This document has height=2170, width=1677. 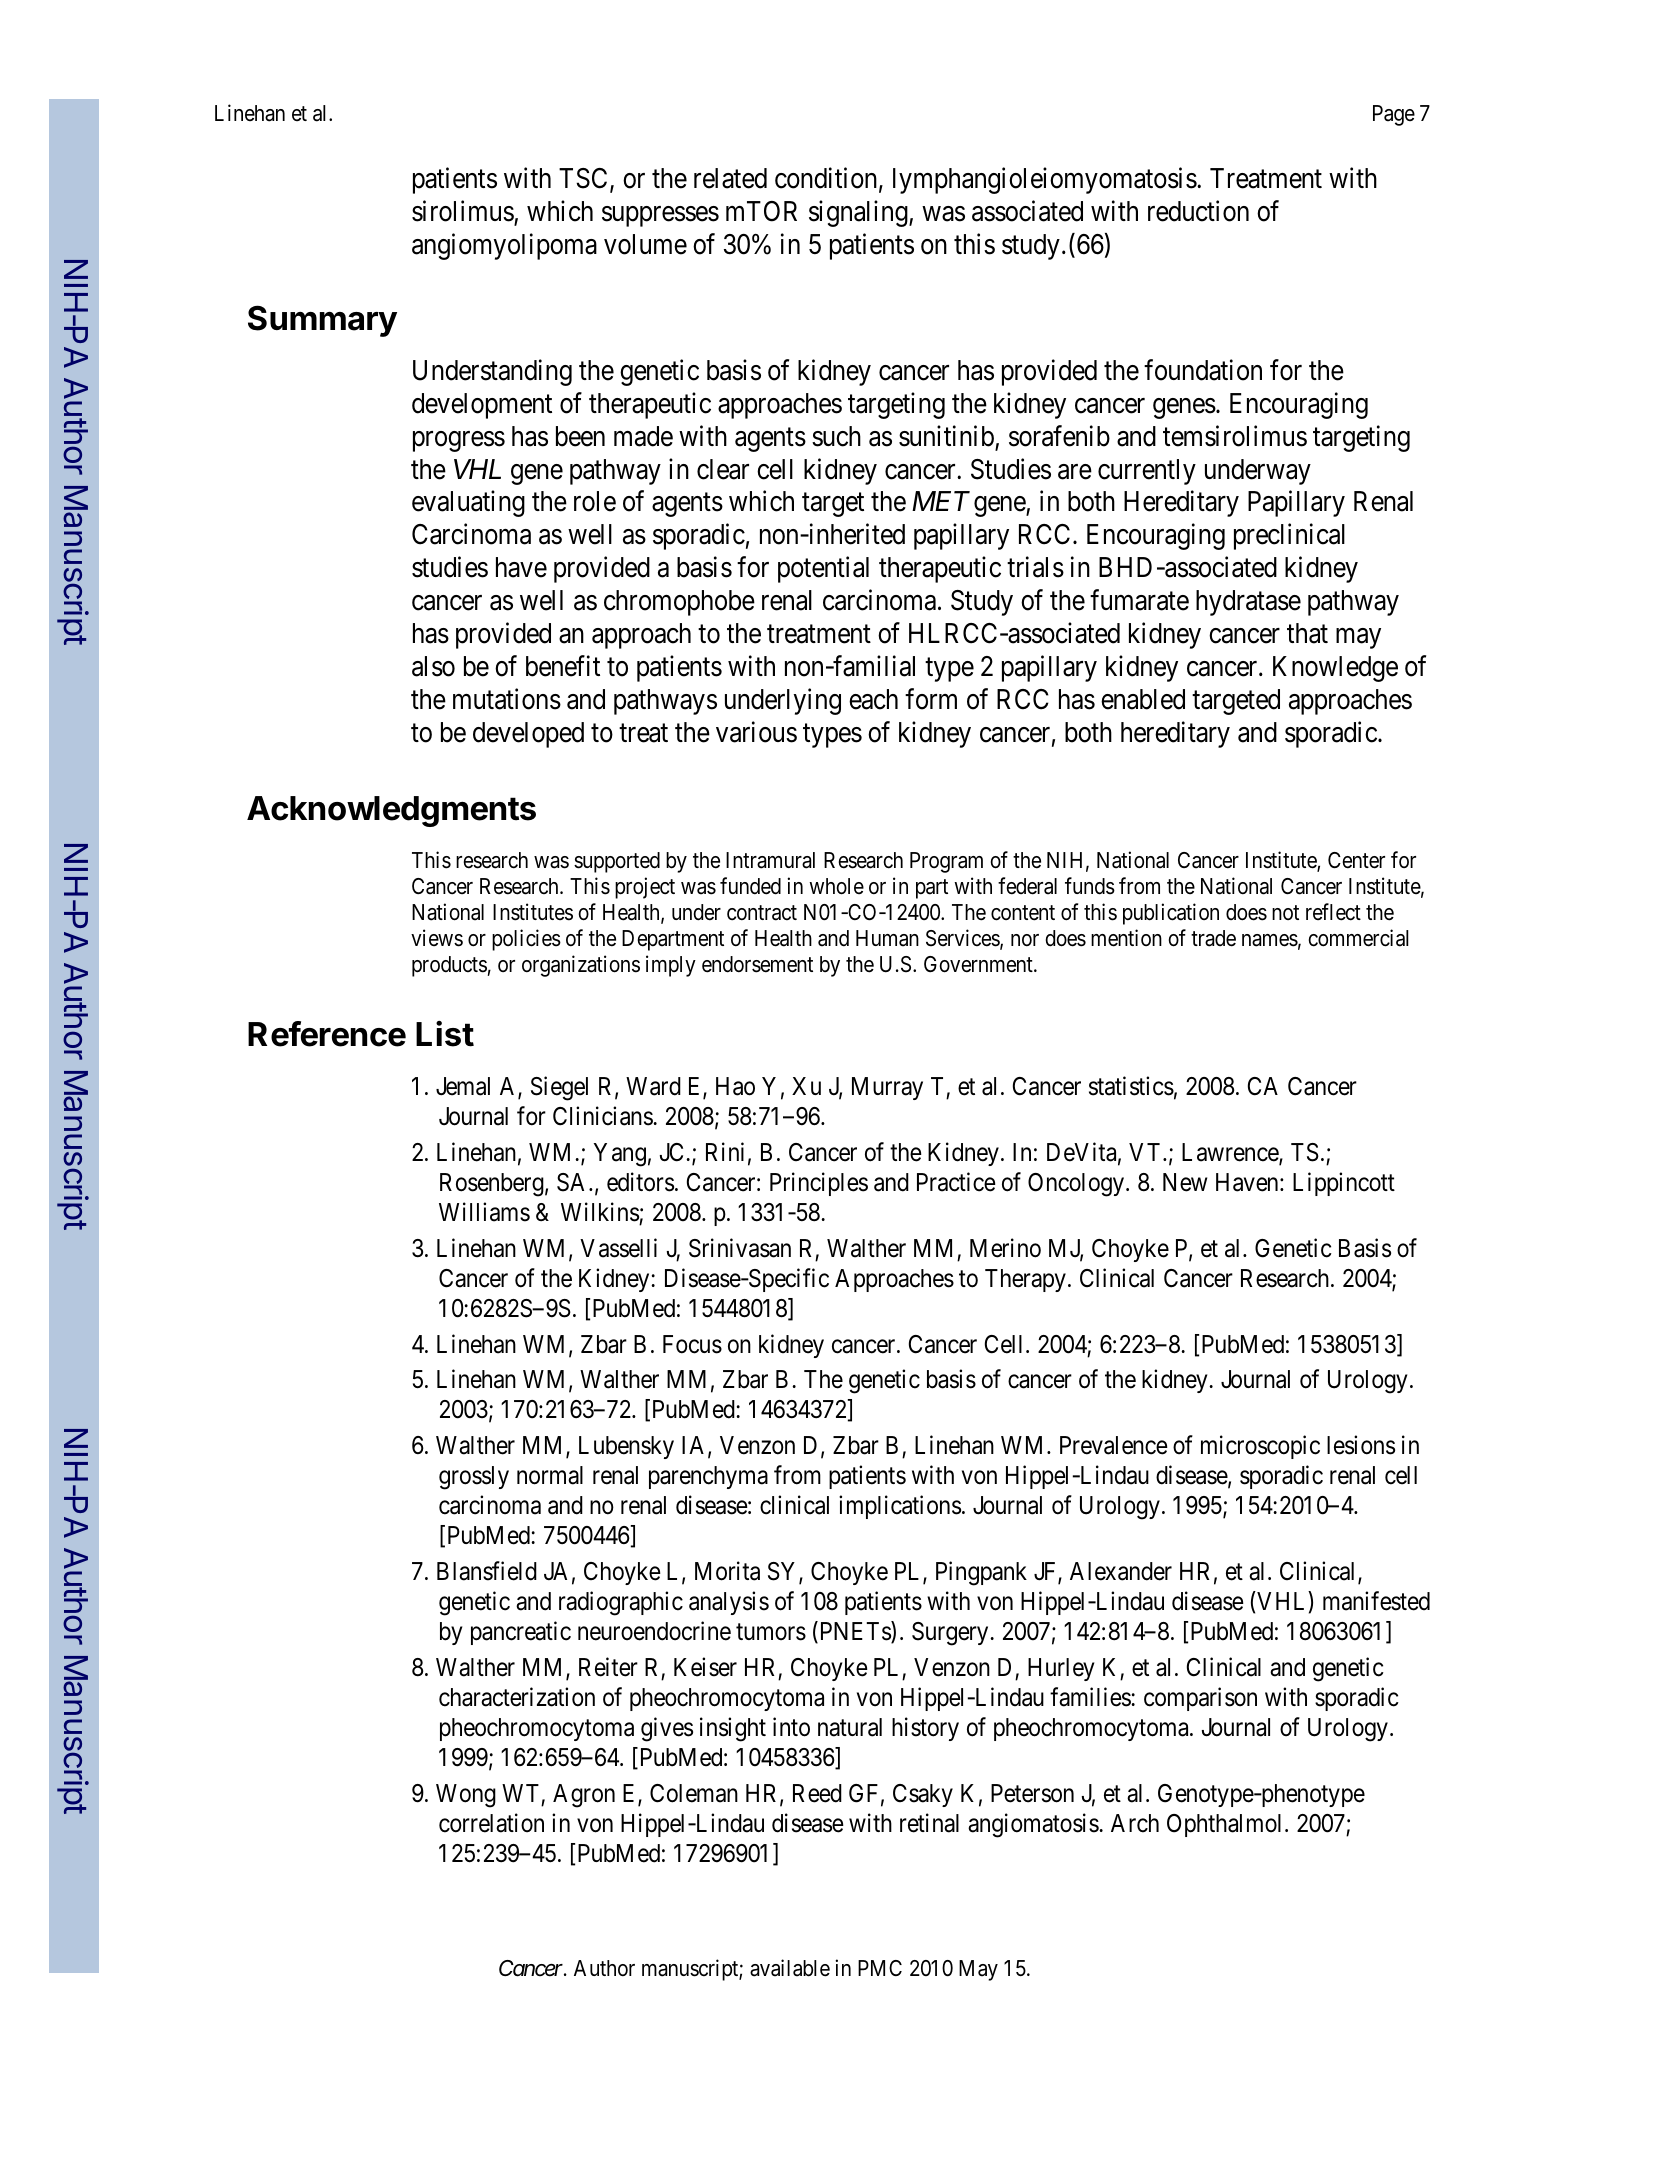 What do you see at coordinates (583, 178) in the document?
I see `TSC` at bounding box center [583, 178].
